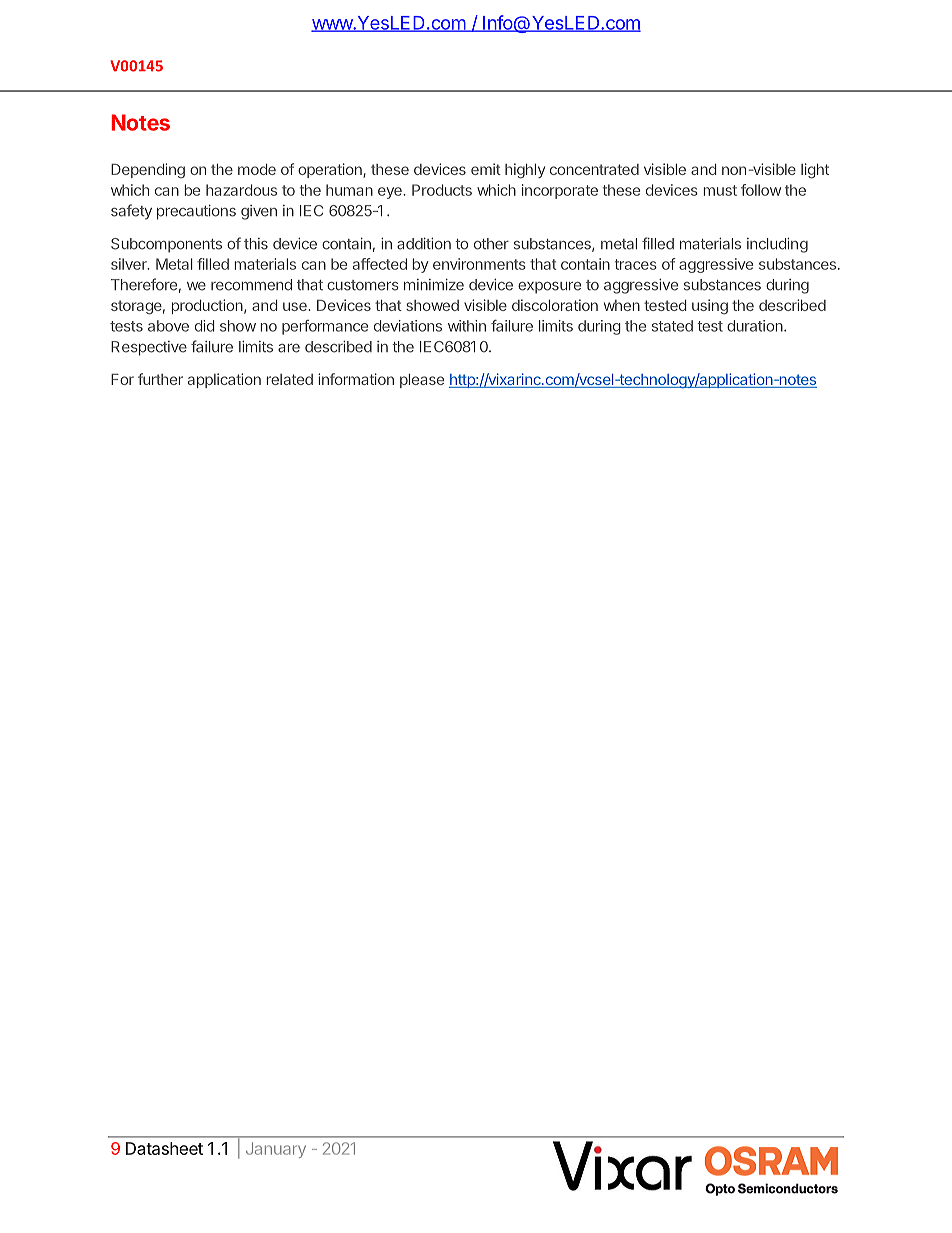 The height and width of the image is (1233, 952). What do you see at coordinates (160, 379) in the image?
I see `further` at bounding box center [160, 379].
